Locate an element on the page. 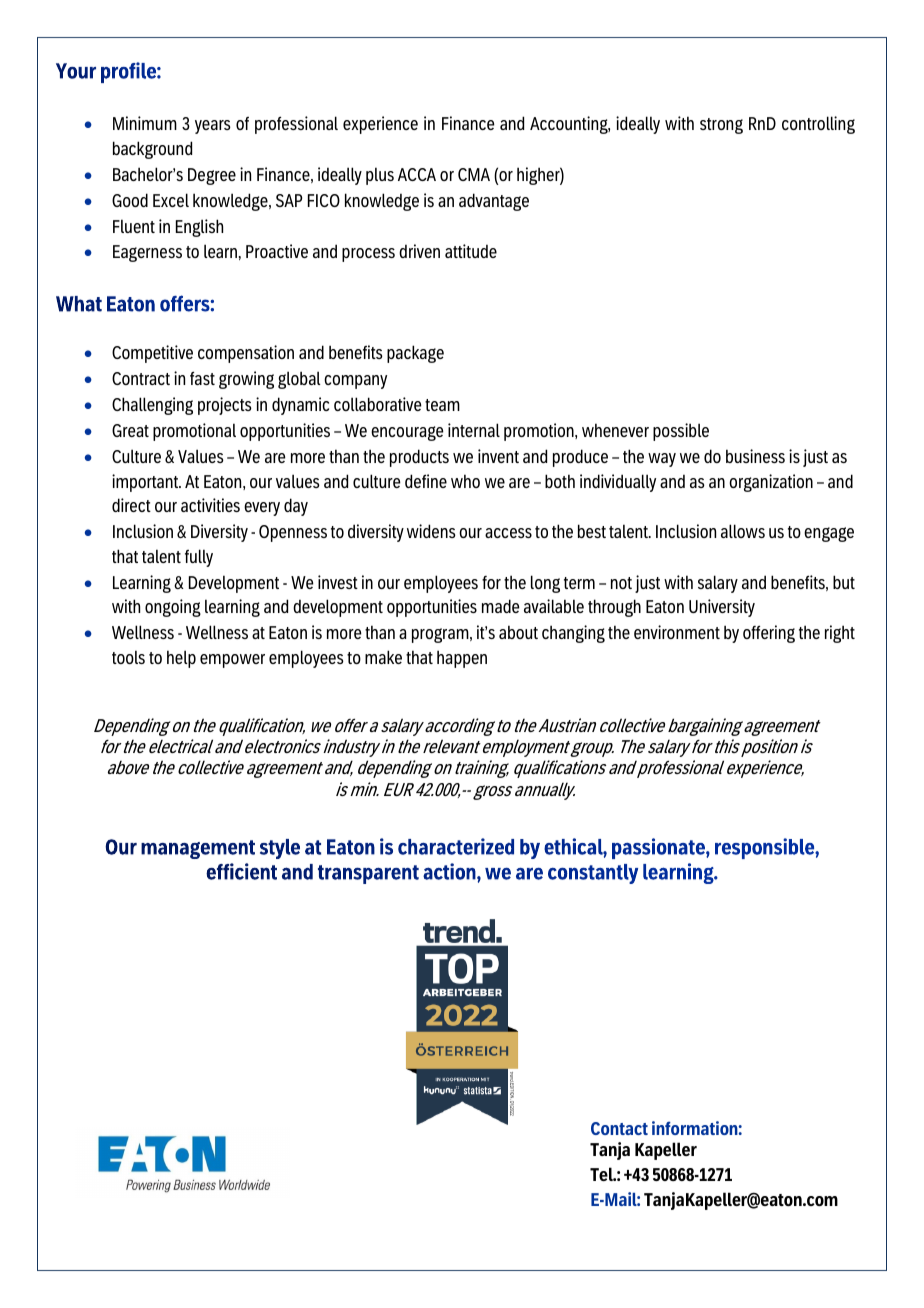 The image size is (924, 1308). strong is located at coordinates (721, 126).
